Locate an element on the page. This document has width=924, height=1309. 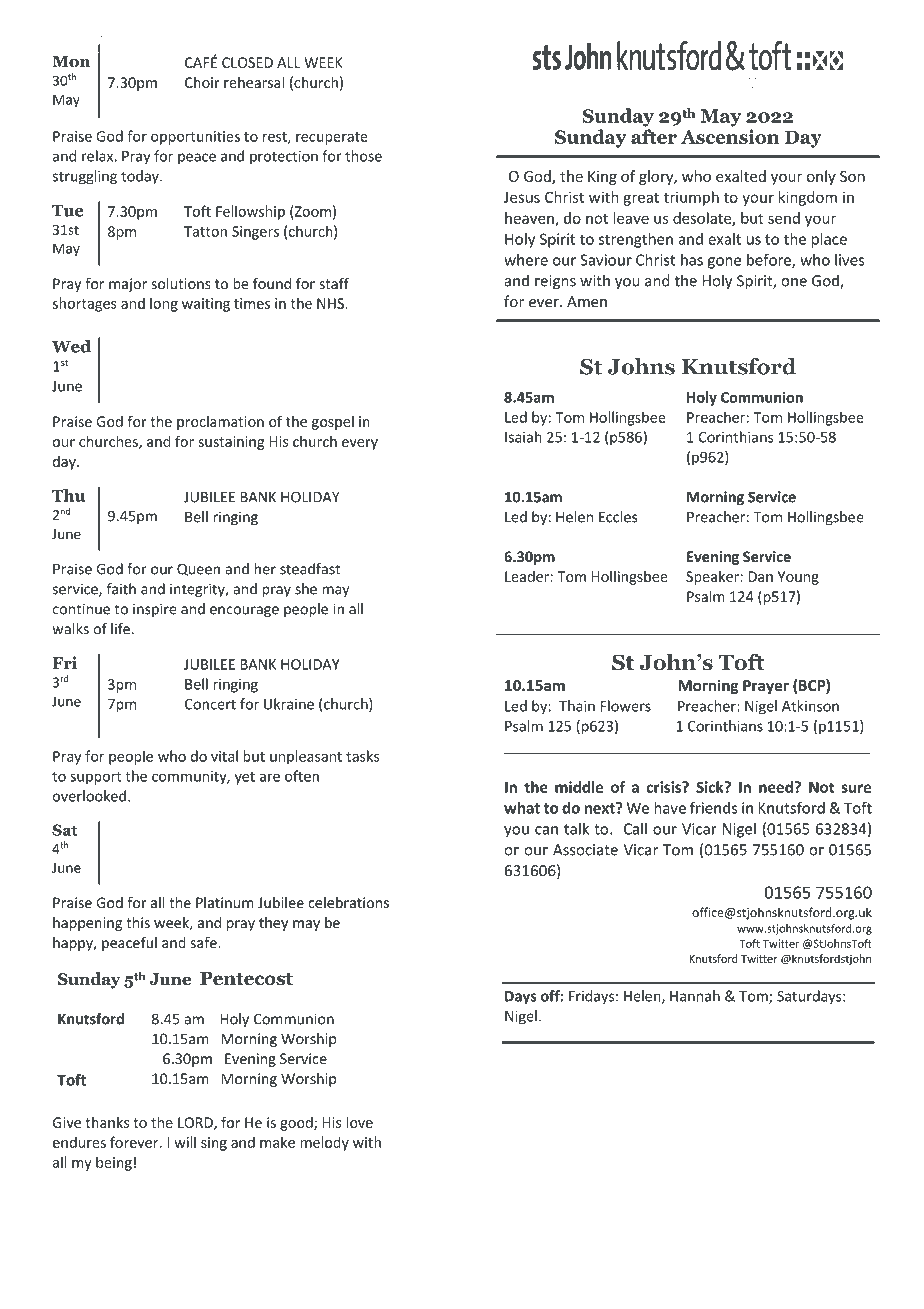
those is located at coordinates (363, 156).
